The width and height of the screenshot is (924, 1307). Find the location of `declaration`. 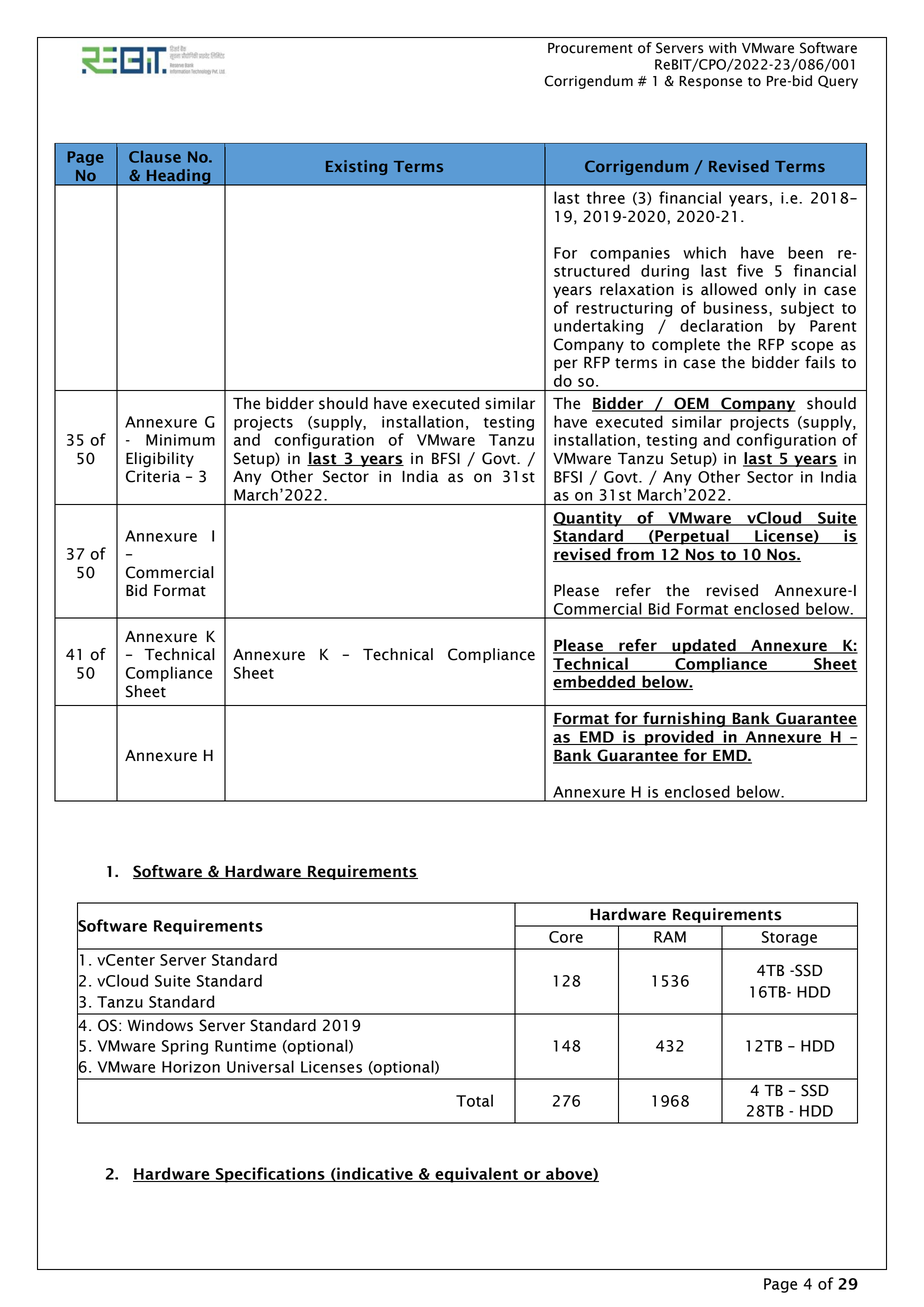

declaration is located at coordinates (721, 325).
